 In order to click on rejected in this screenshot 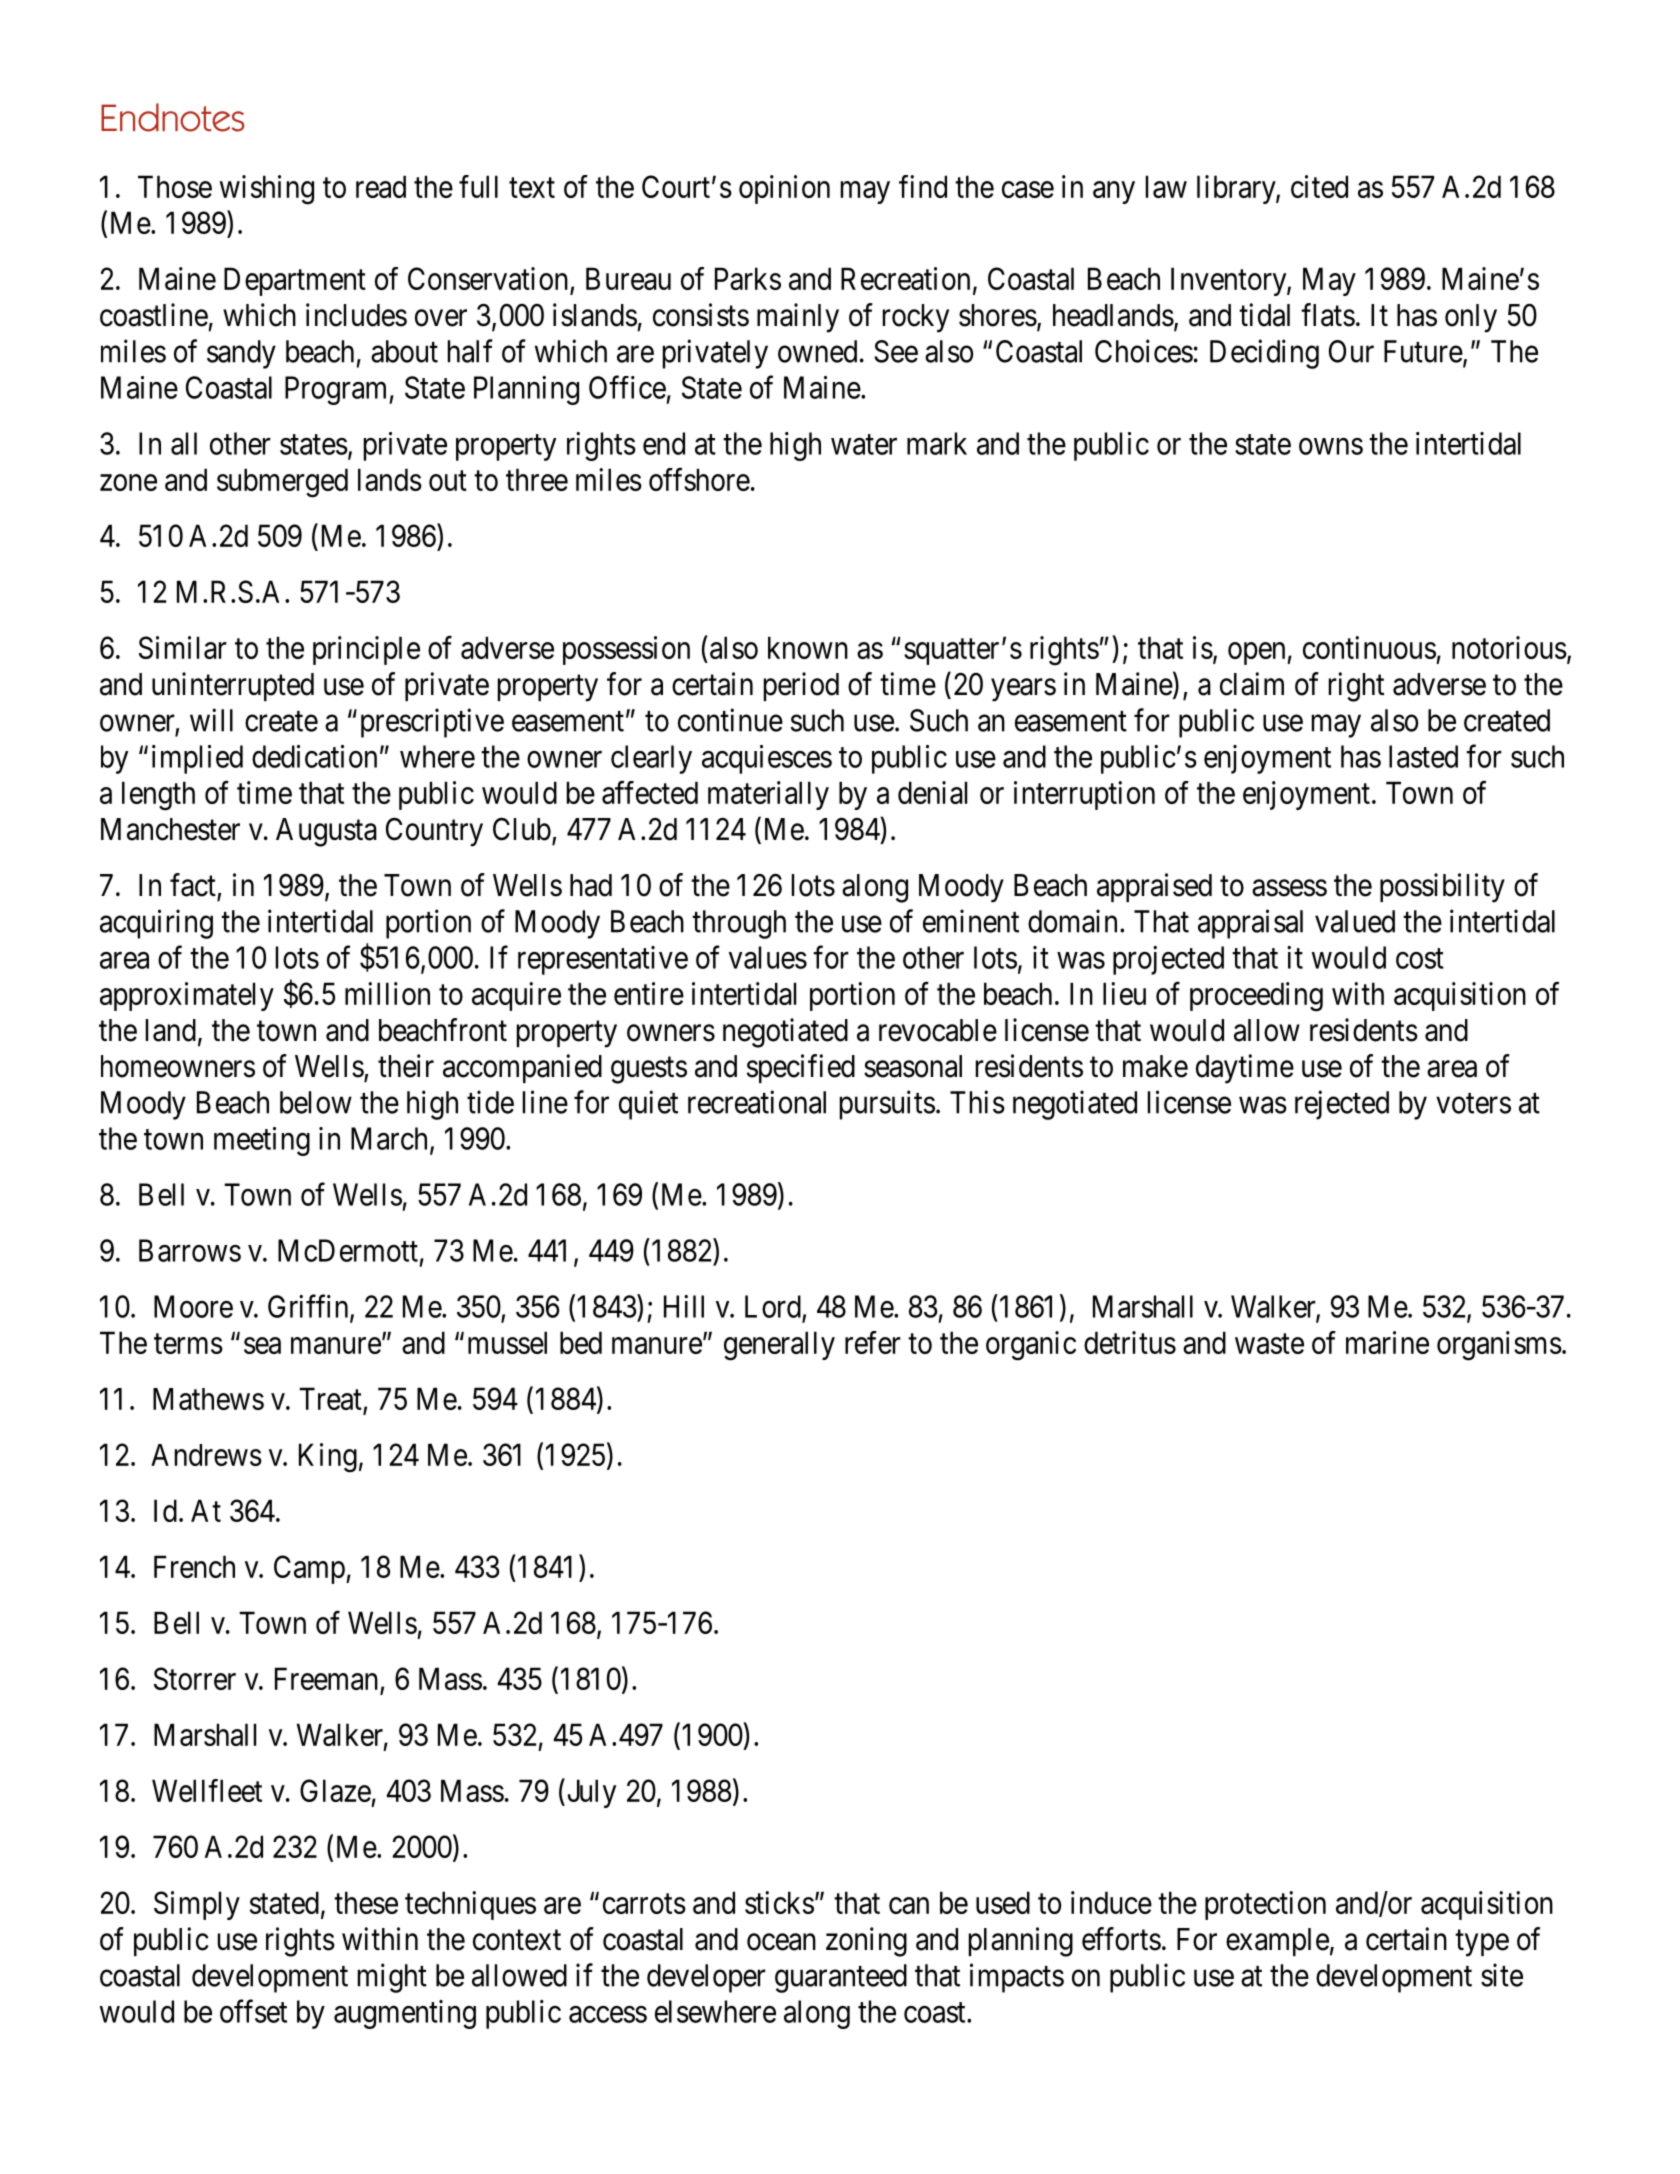, I will do `click(1342, 1105)`.
